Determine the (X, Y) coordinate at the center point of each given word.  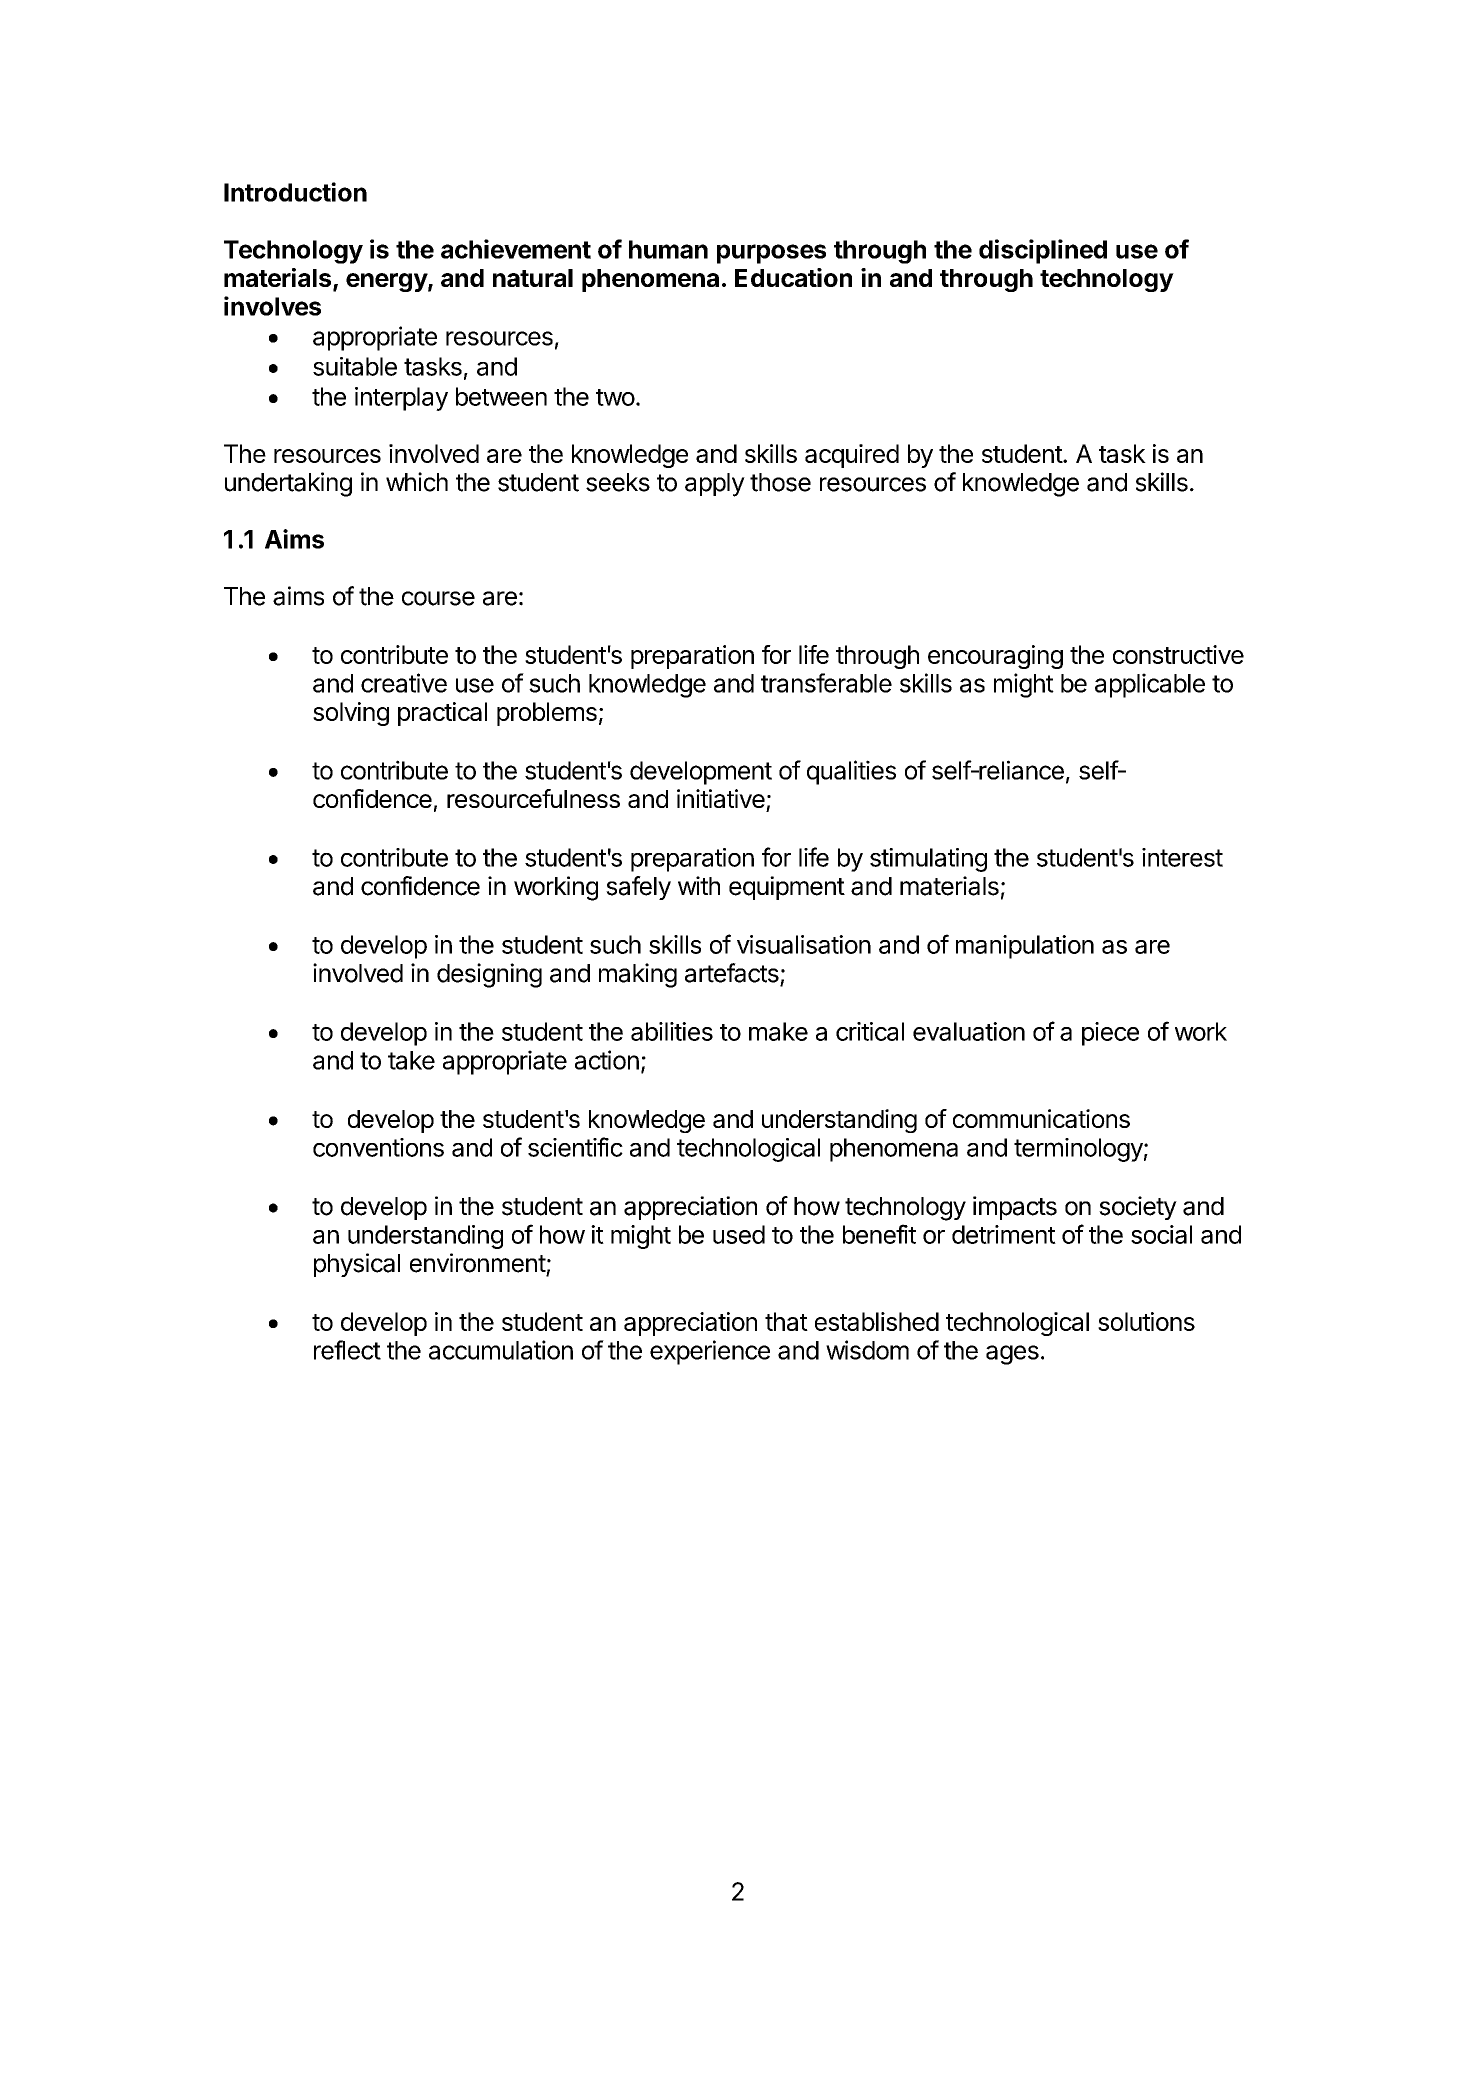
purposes (771, 254)
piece (1110, 1034)
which (417, 482)
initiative (721, 798)
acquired (852, 456)
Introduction (295, 192)
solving (351, 714)
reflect (347, 1350)
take (411, 1060)
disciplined (1043, 251)
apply (715, 485)
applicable (1150, 685)
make (778, 1031)
